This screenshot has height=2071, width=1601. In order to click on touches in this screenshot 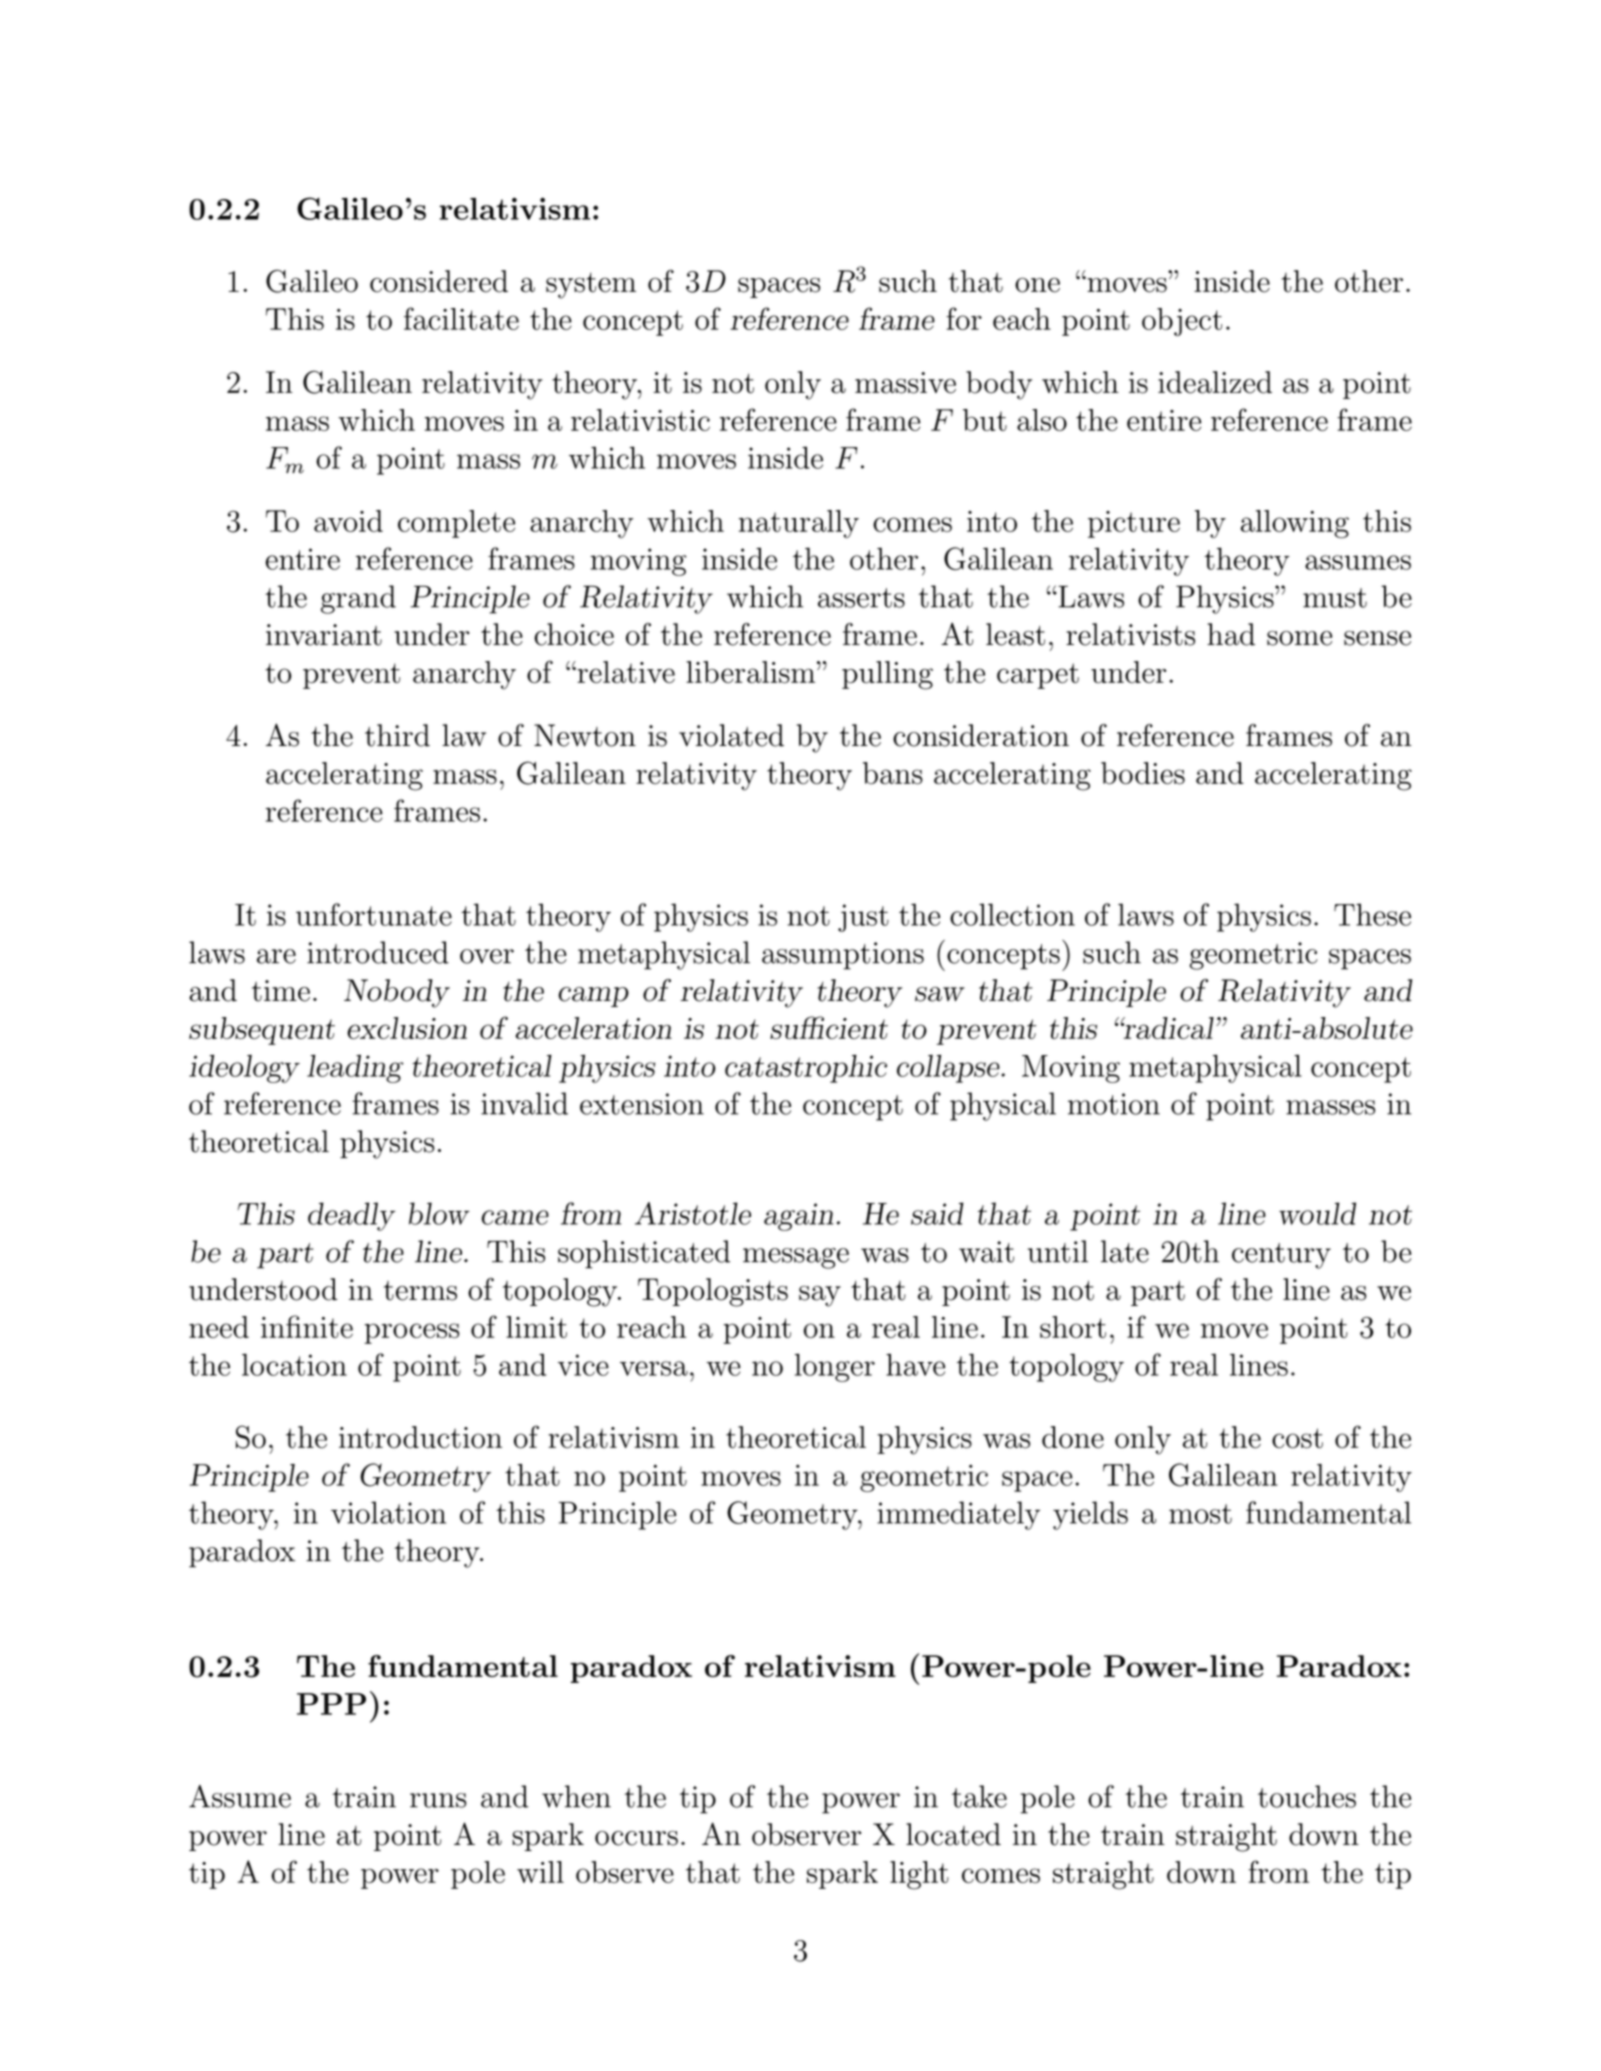, I will do `click(1307, 1796)`.
